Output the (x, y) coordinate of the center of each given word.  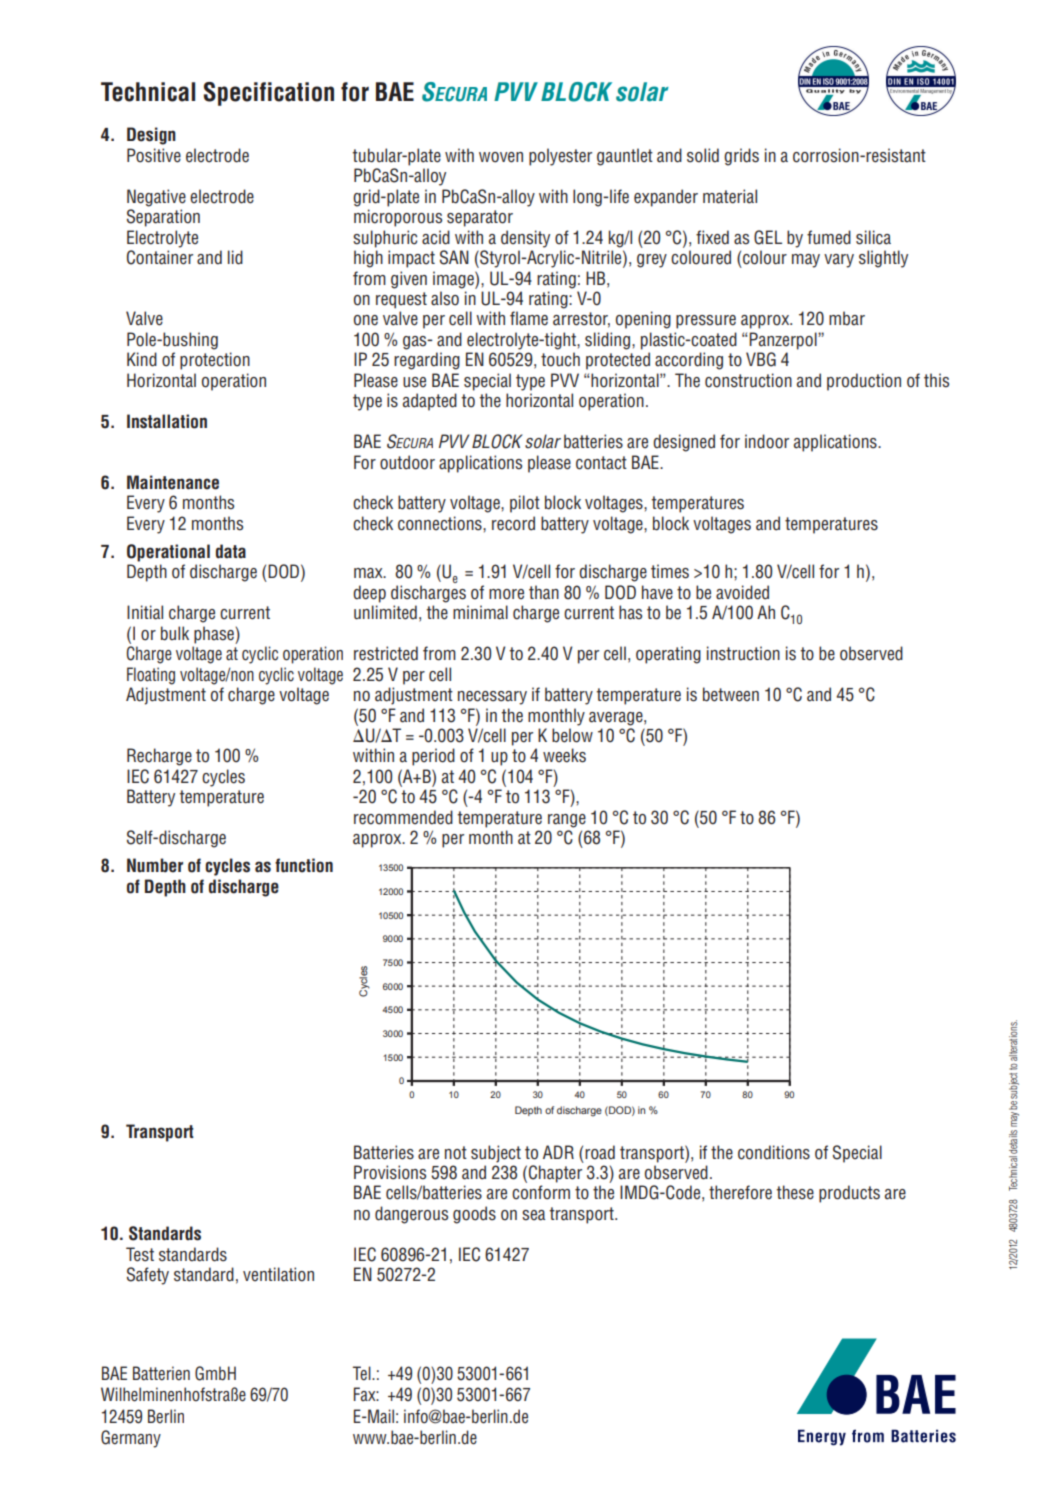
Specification (268, 94)
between (731, 694)
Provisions (390, 1172)
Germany (131, 1439)
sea (533, 1215)
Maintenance (173, 482)
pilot (525, 504)
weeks (564, 755)
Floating (151, 676)
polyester (560, 157)
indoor (767, 441)
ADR (558, 1152)
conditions (774, 1152)
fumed (829, 237)
